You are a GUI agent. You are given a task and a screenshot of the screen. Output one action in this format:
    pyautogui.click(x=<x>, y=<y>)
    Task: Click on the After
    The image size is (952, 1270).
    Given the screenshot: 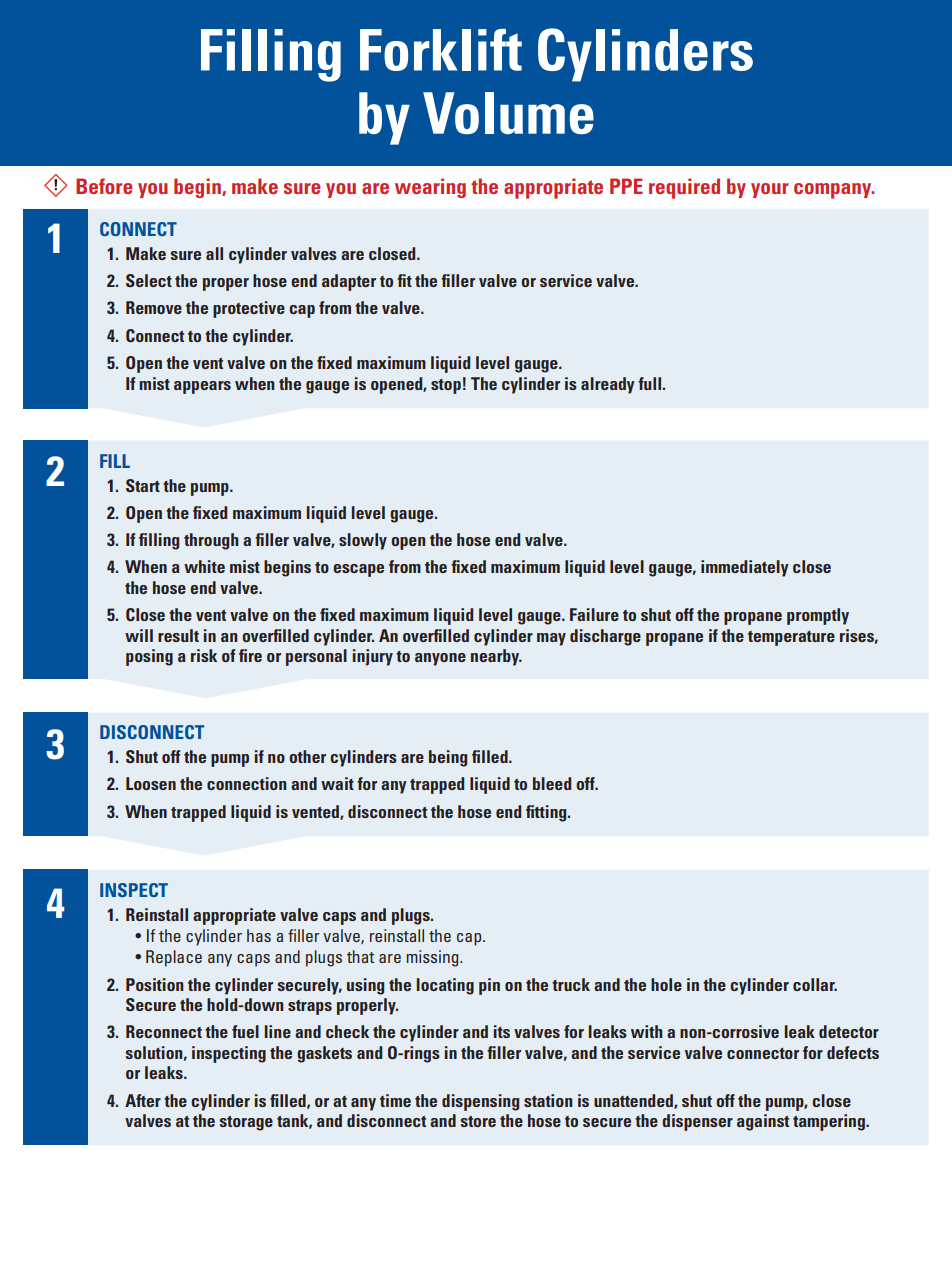 What is the action you would take?
    pyautogui.click(x=143, y=1100)
